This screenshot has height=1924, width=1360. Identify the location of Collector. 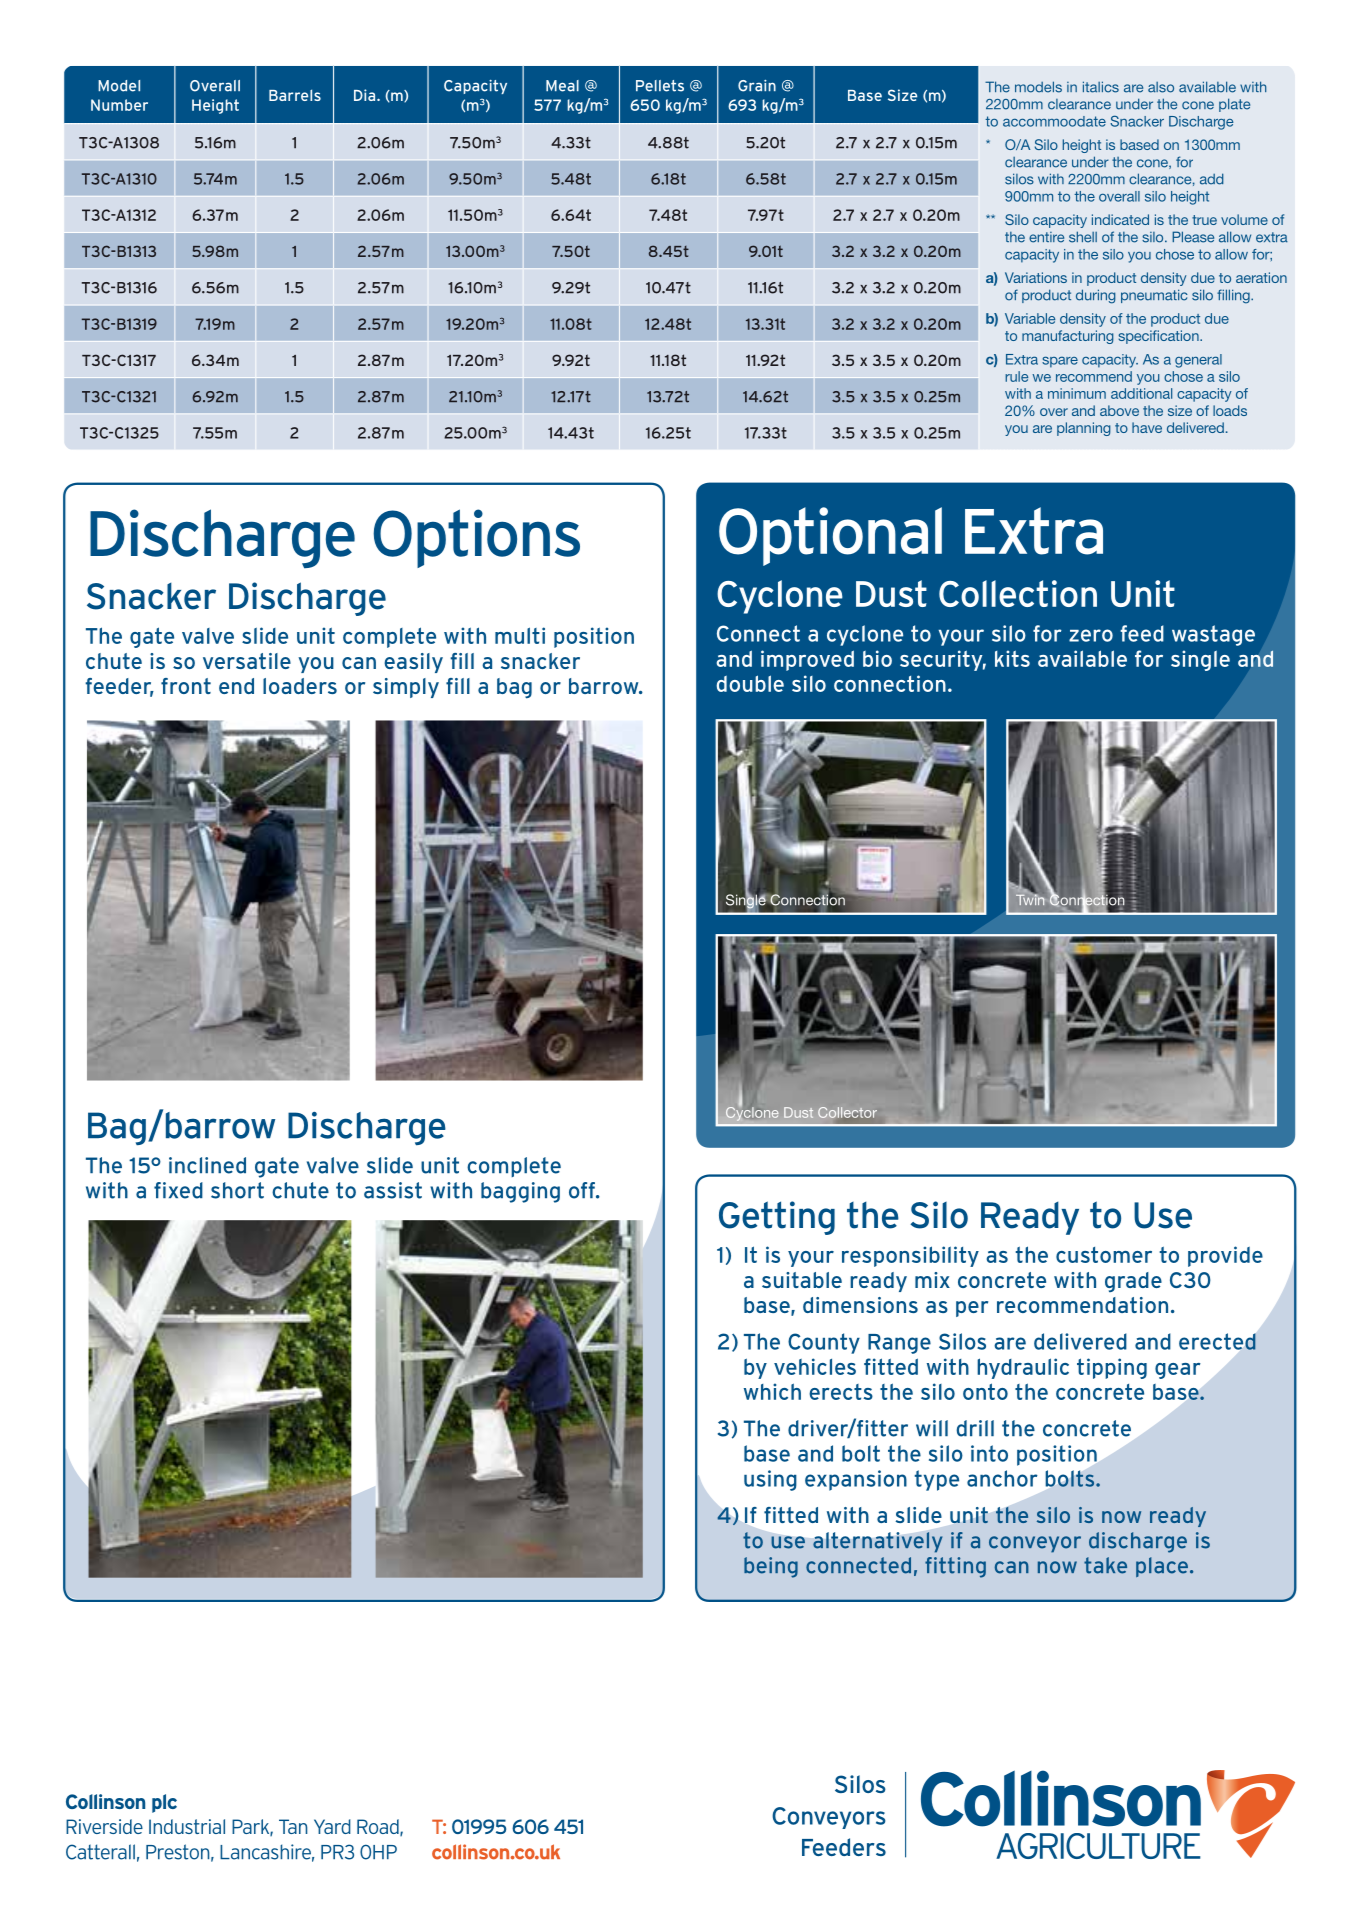
(847, 1112).
